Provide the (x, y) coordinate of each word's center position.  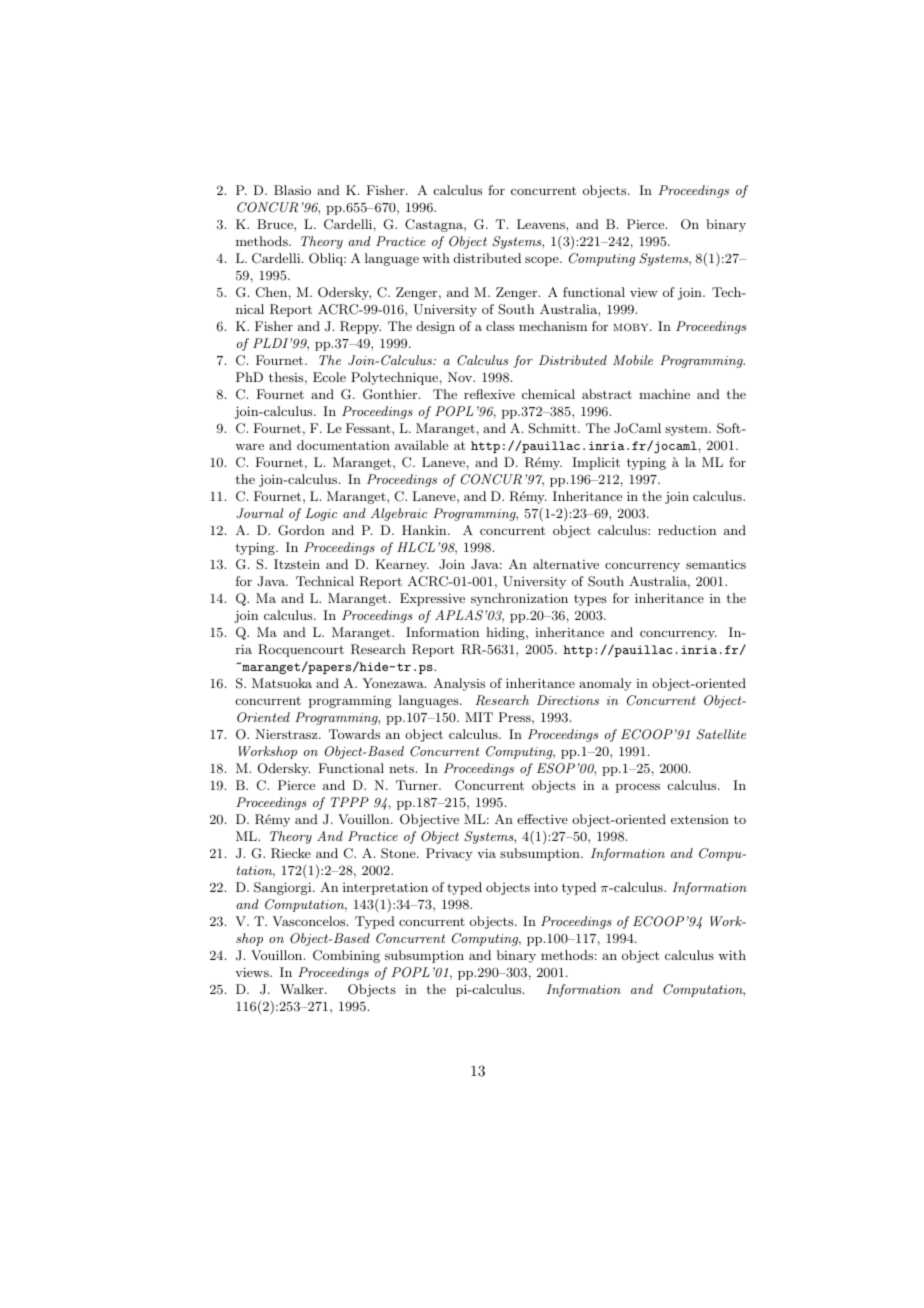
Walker (303, 989)
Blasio (292, 190)
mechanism (553, 326)
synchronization (519, 599)
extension (700, 819)
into (546, 887)
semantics (716, 564)
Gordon (301, 530)
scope (543, 261)
